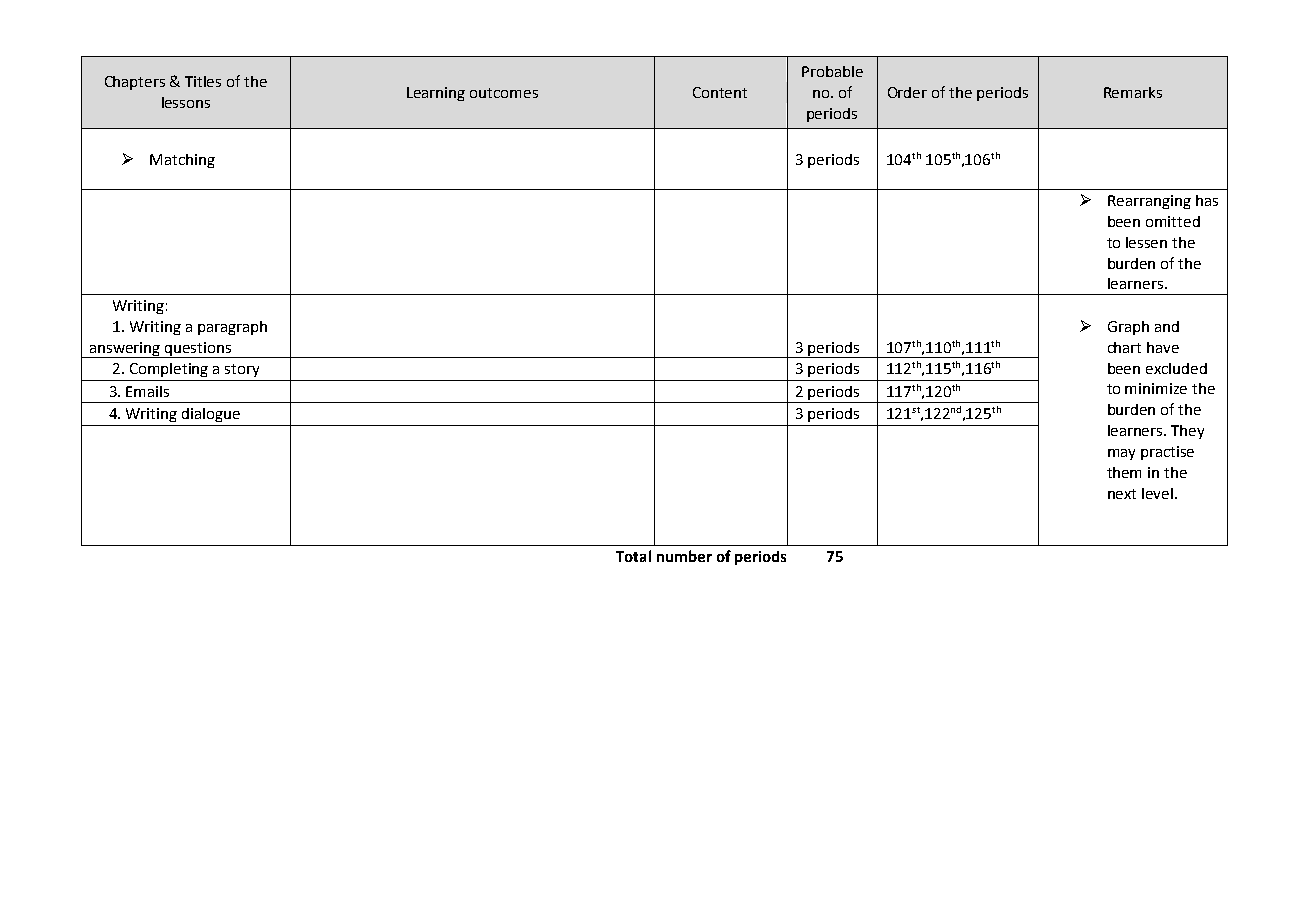  I want to click on Content, so click(720, 92).
